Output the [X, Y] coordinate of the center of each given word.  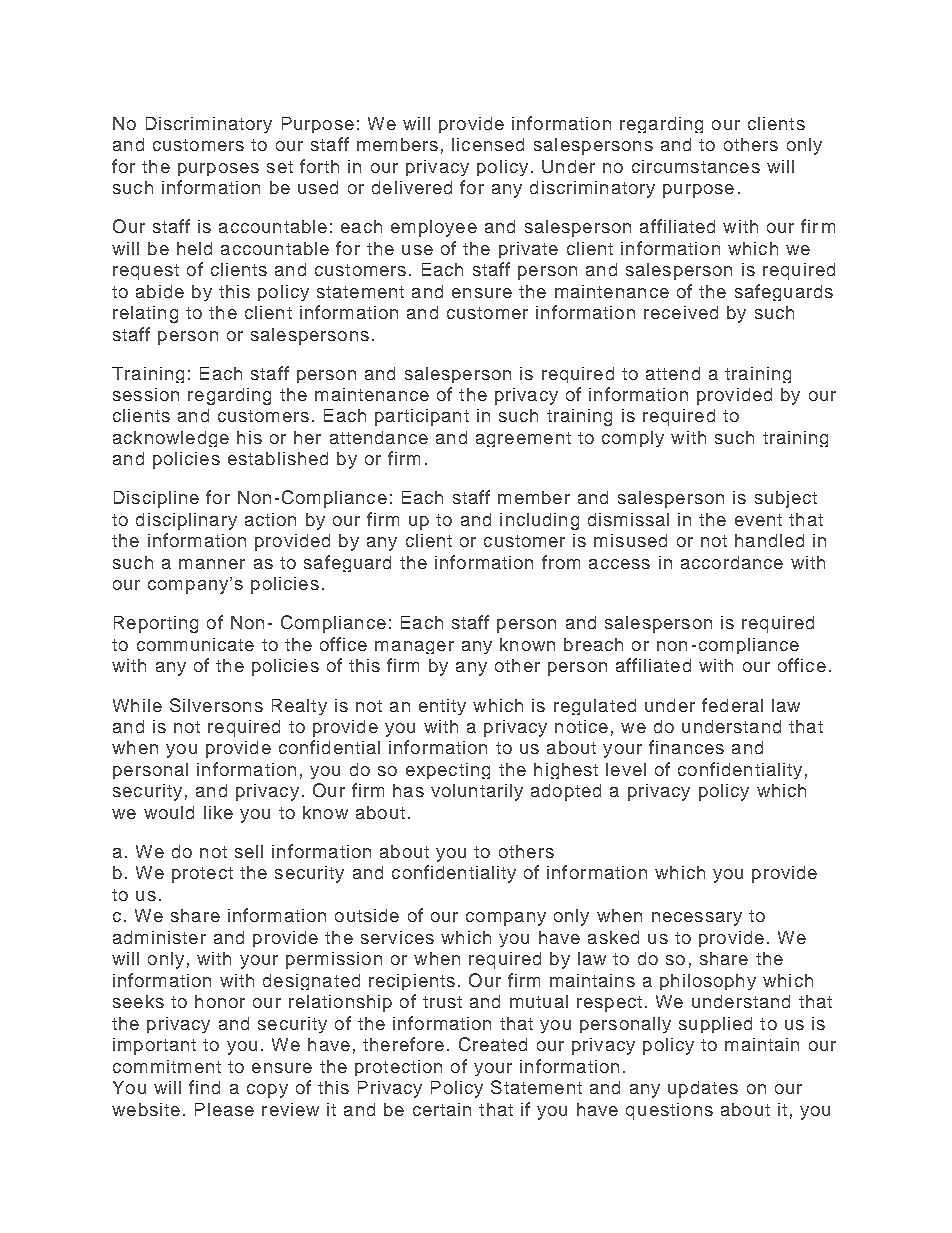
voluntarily [477, 792]
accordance [732, 562]
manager [414, 647]
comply [633, 439]
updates [703, 1089]
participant [422, 417]
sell [249, 851]
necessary [697, 919]
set [280, 167]
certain [442, 1109]
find [204, 1087]
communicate [195, 644]
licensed [488, 144]
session [146, 394]
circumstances [696, 166]
